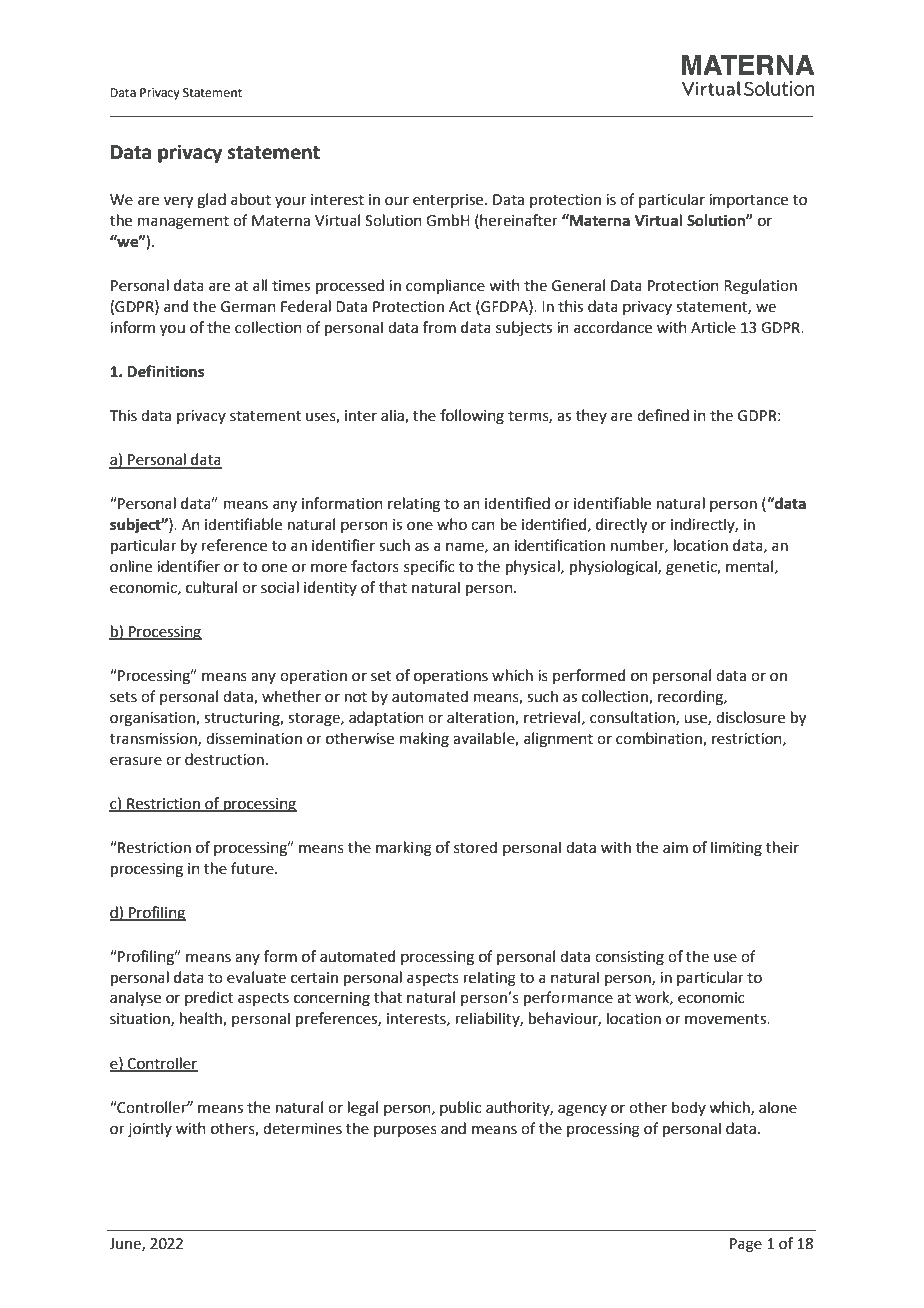 This screenshot has height=1308, width=924. Describe the element at coordinates (429, 567) in the screenshot. I see `specific` at that location.
